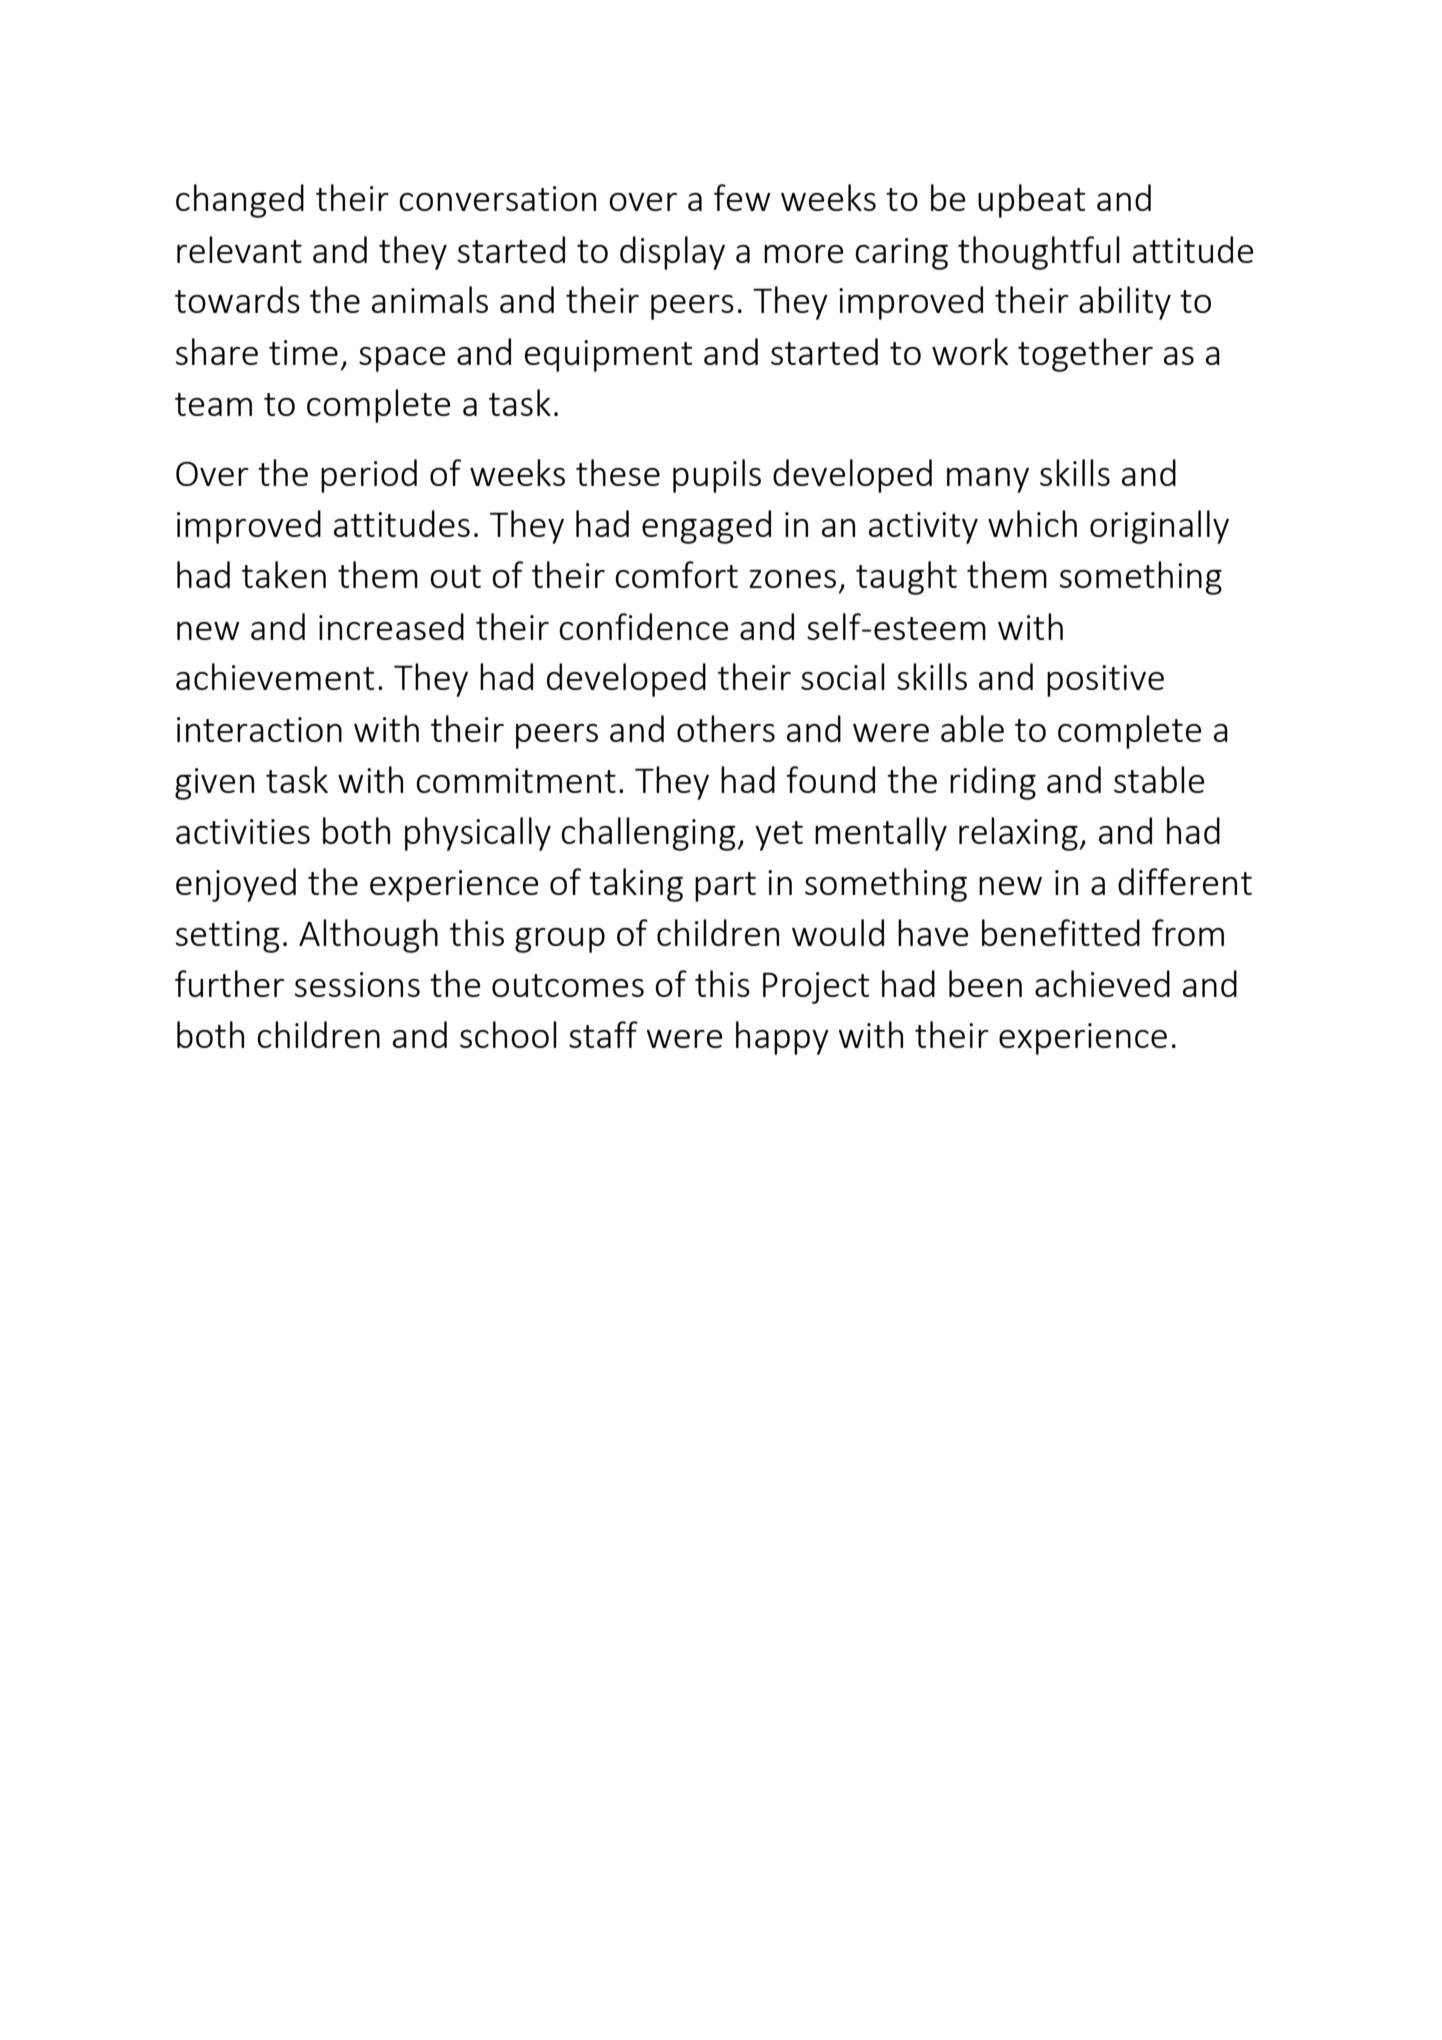 The height and width of the image is (2040, 1442). What do you see at coordinates (988, 480) in the image?
I see `many` at bounding box center [988, 480].
